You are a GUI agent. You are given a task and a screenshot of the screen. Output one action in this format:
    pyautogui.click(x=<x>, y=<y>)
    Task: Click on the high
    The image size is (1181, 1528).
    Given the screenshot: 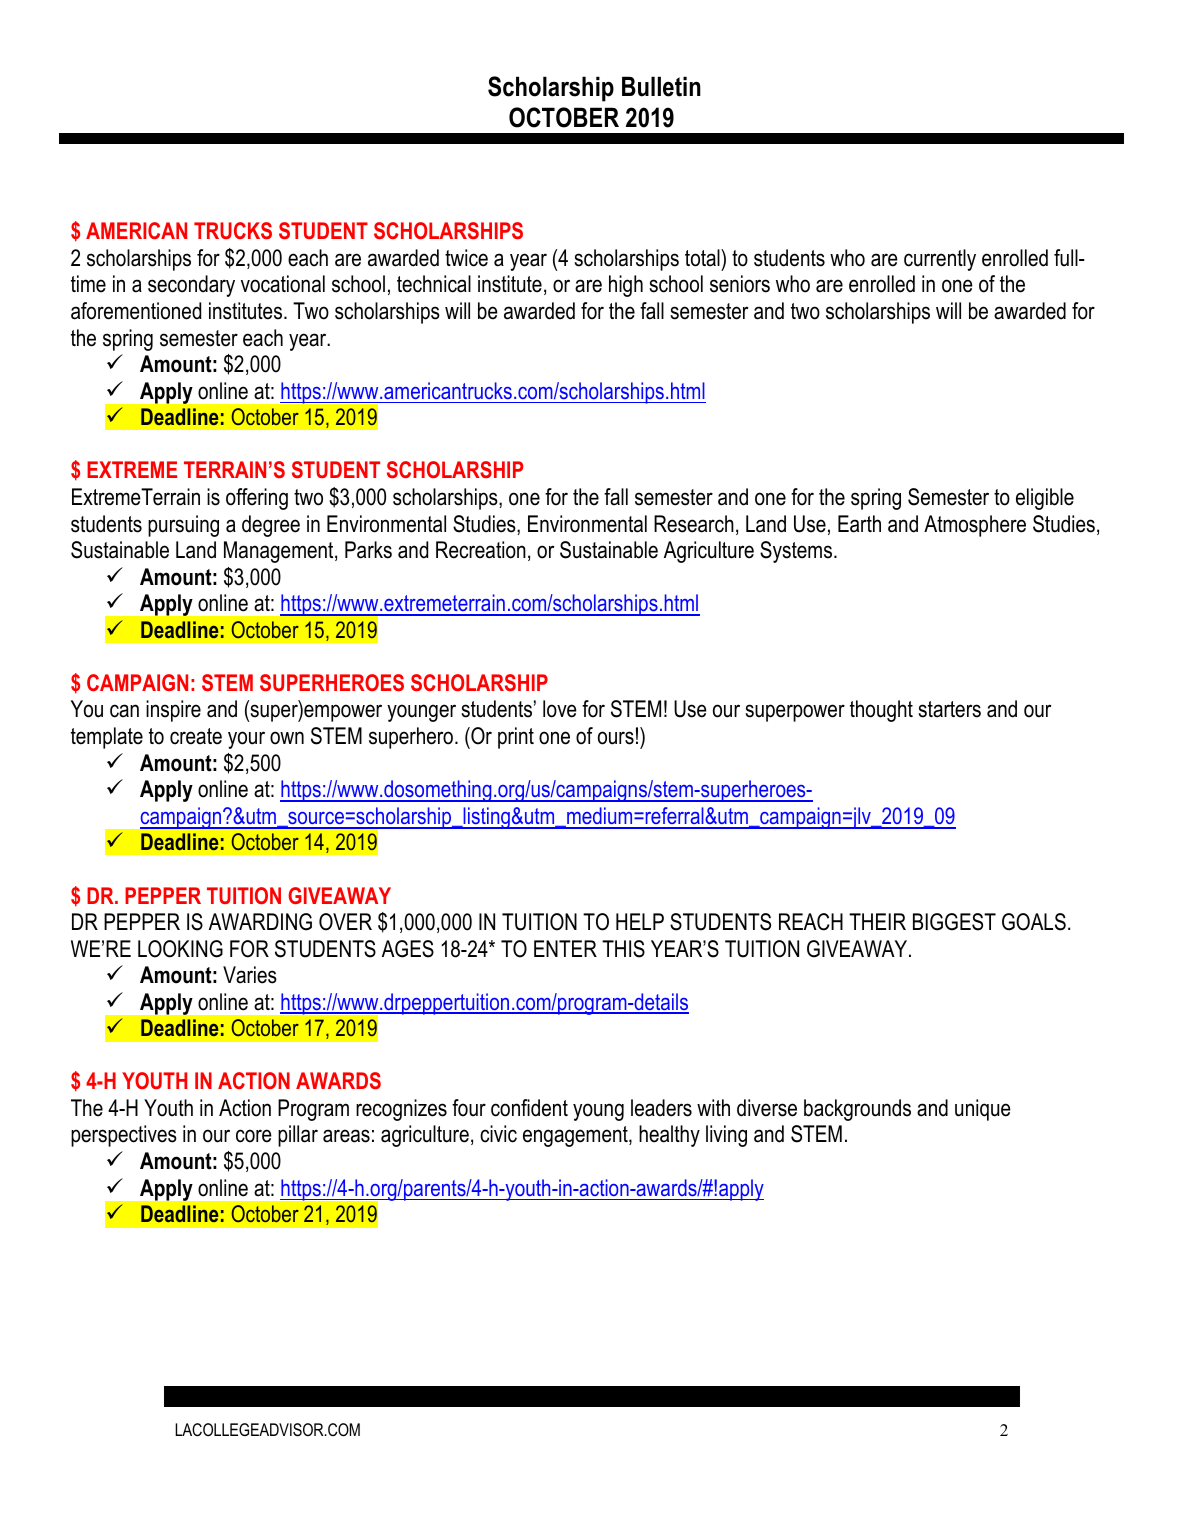 What is the action you would take?
    pyautogui.click(x=626, y=286)
